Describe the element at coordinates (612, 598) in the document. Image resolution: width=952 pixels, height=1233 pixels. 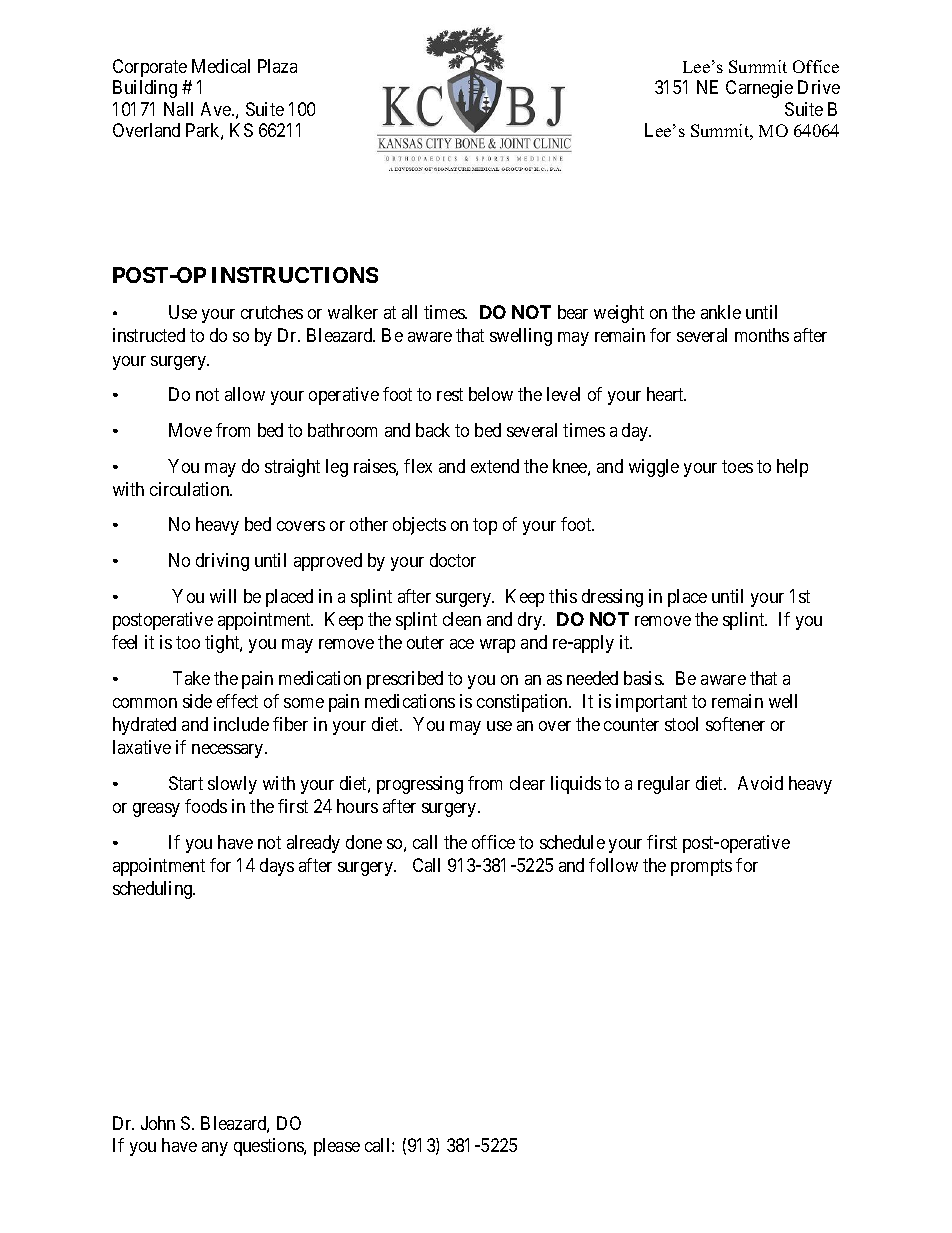
I see `dressing` at that location.
